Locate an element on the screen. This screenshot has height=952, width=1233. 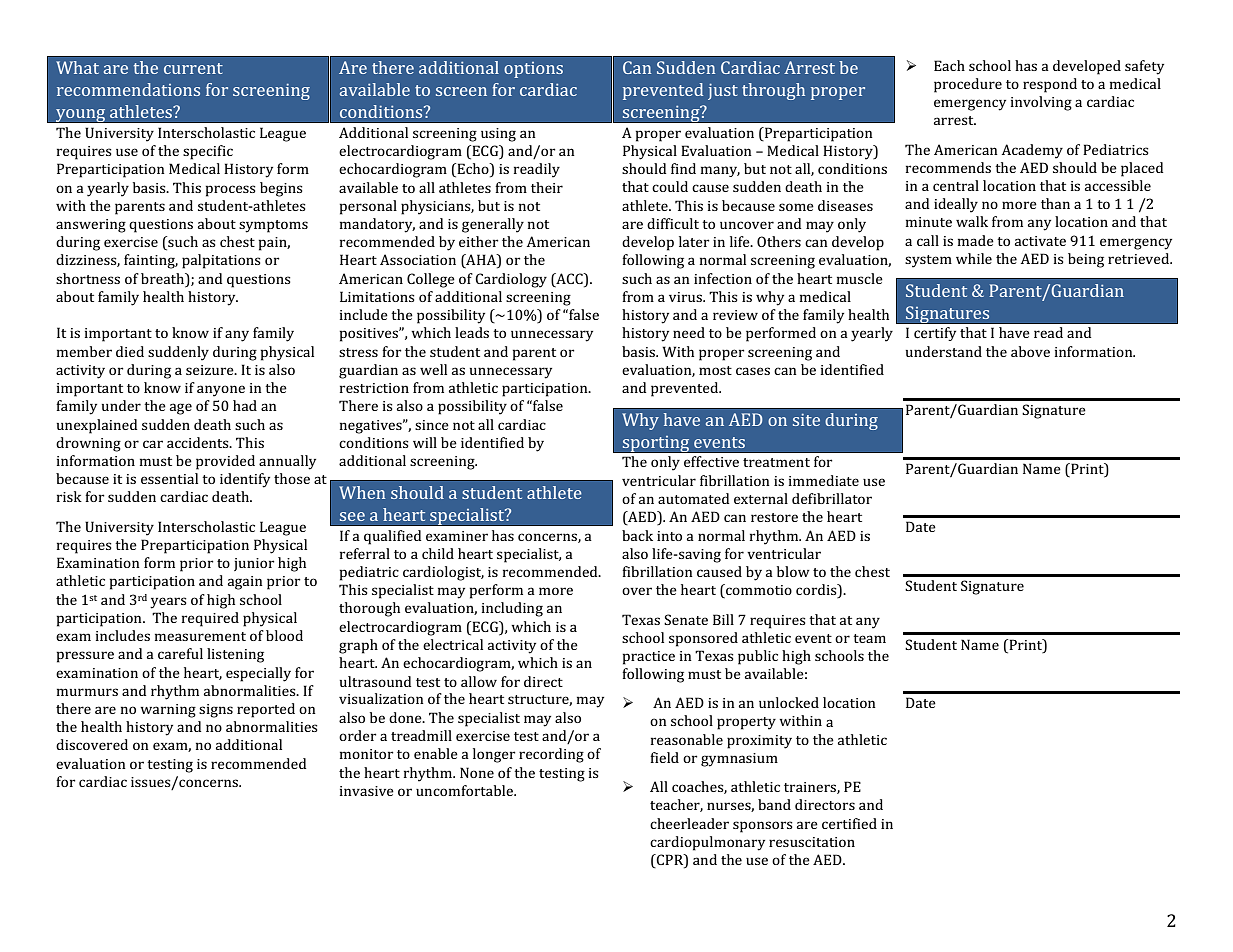
current is located at coordinates (193, 68).
